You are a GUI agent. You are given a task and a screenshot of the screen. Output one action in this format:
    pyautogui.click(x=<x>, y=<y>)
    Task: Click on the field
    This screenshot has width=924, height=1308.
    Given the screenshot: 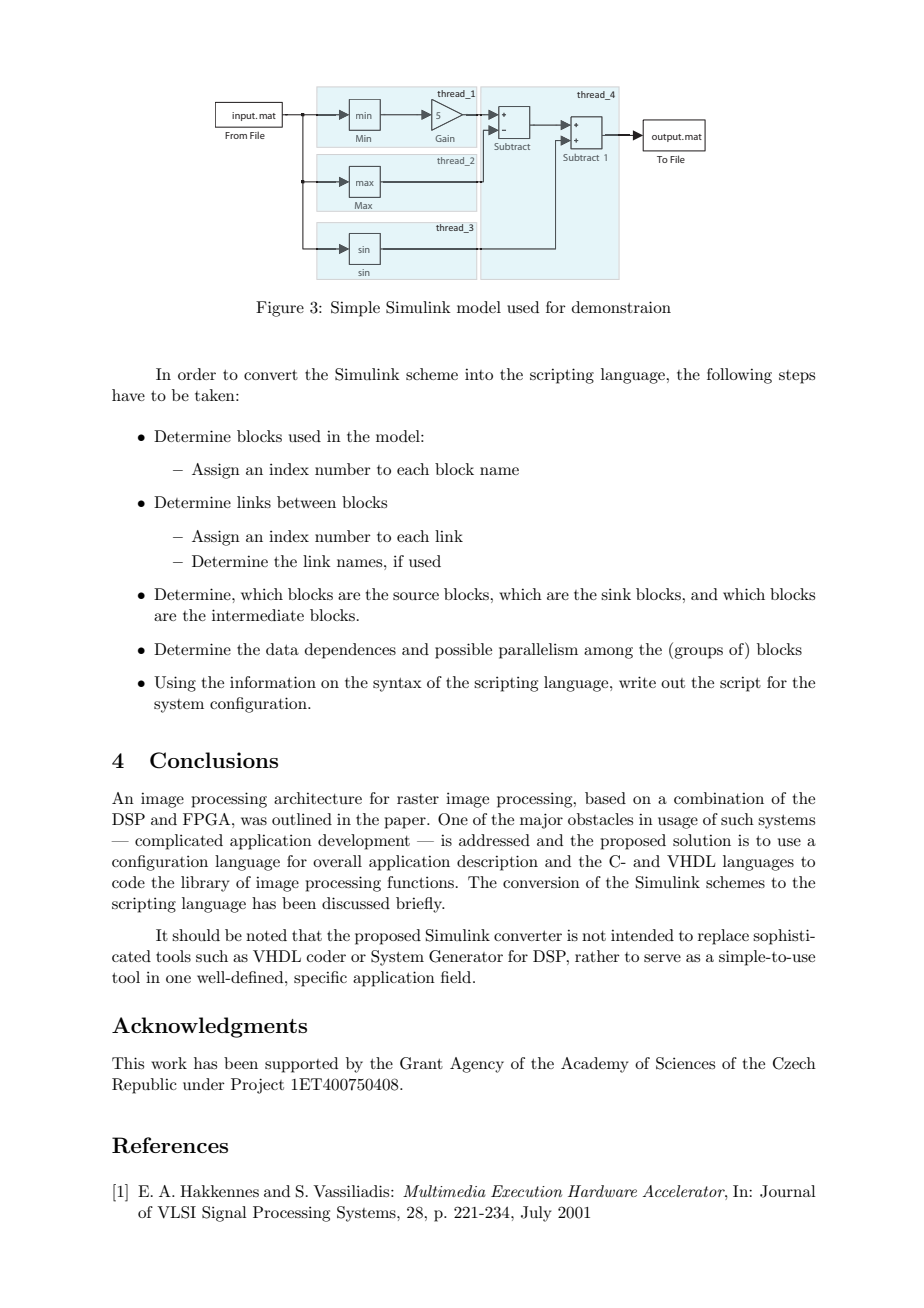 What is the action you would take?
    pyautogui.click(x=457, y=977)
